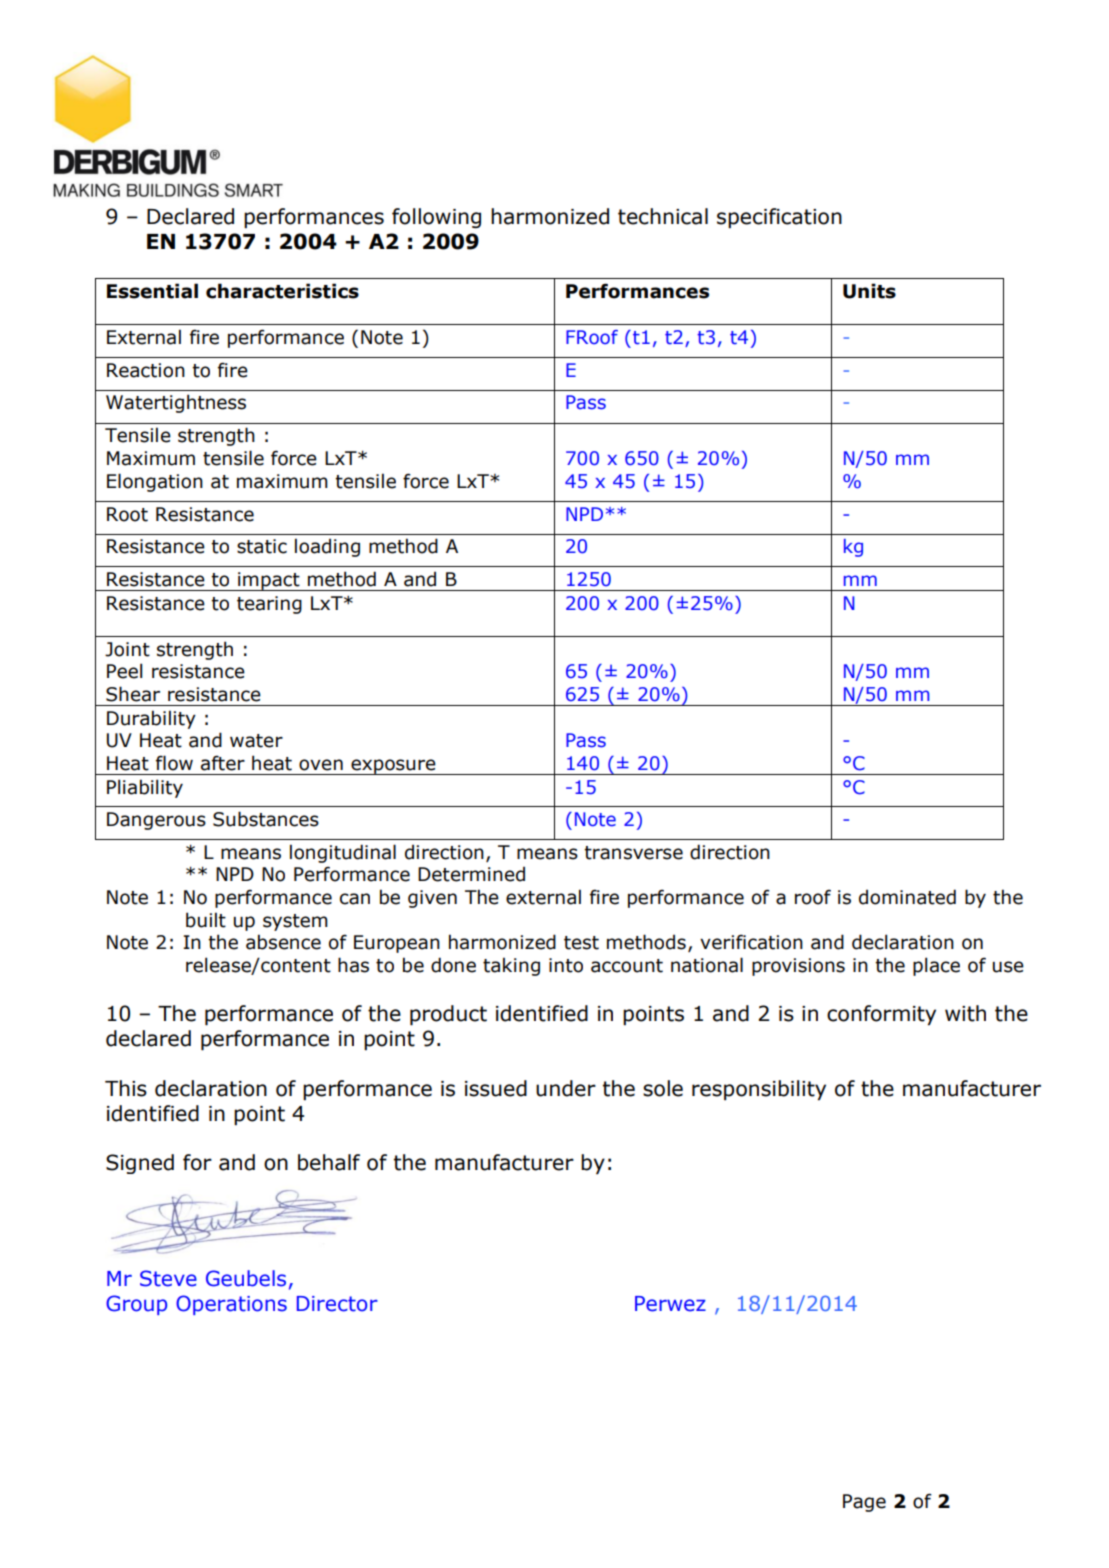 The height and width of the screenshot is (1568, 1109). Describe the element at coordinates (282, 291) in the screenshot. I see `characteristics` at that location.
